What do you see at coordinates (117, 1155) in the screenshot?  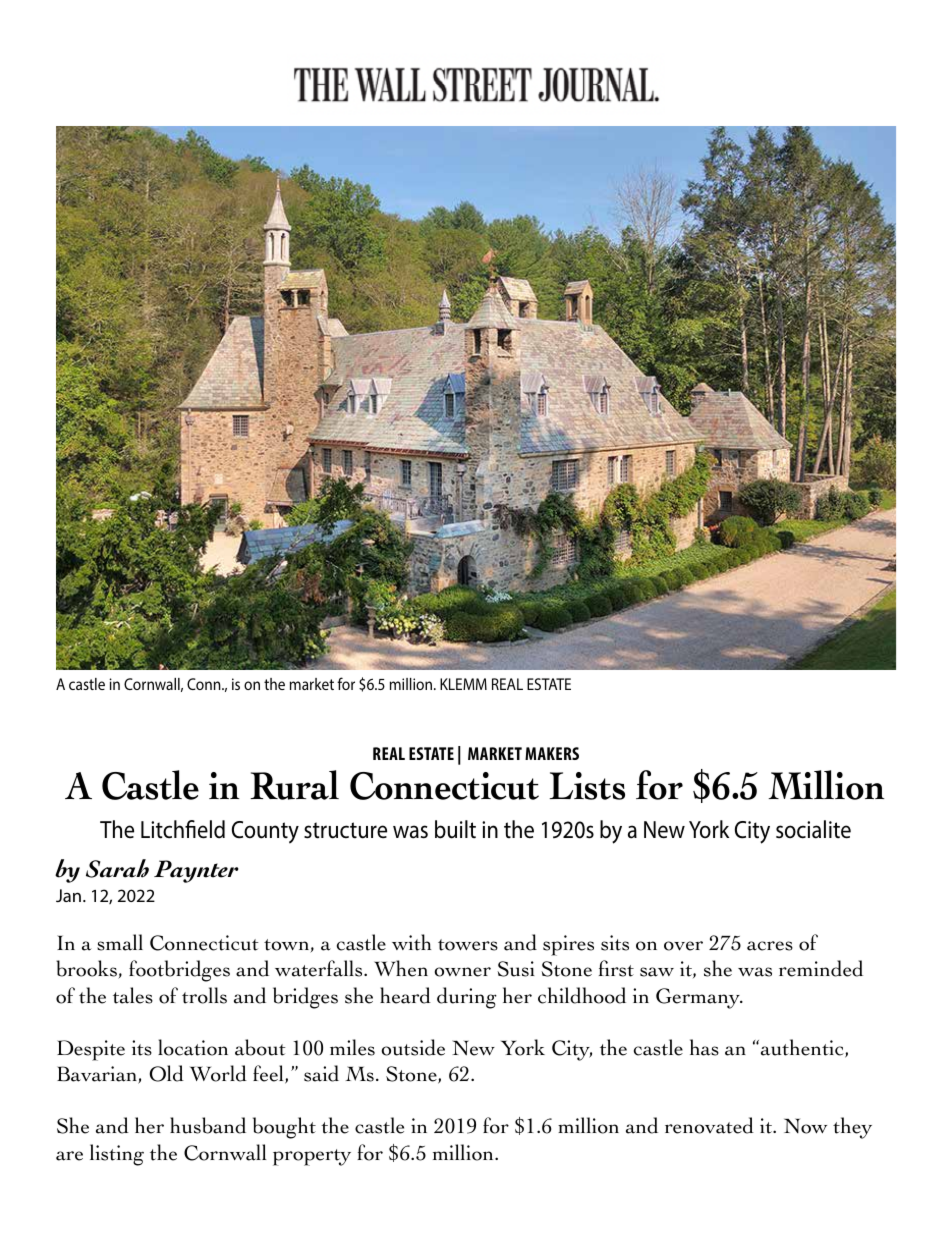 I see `listing` at bounding box center [117, 1155].
